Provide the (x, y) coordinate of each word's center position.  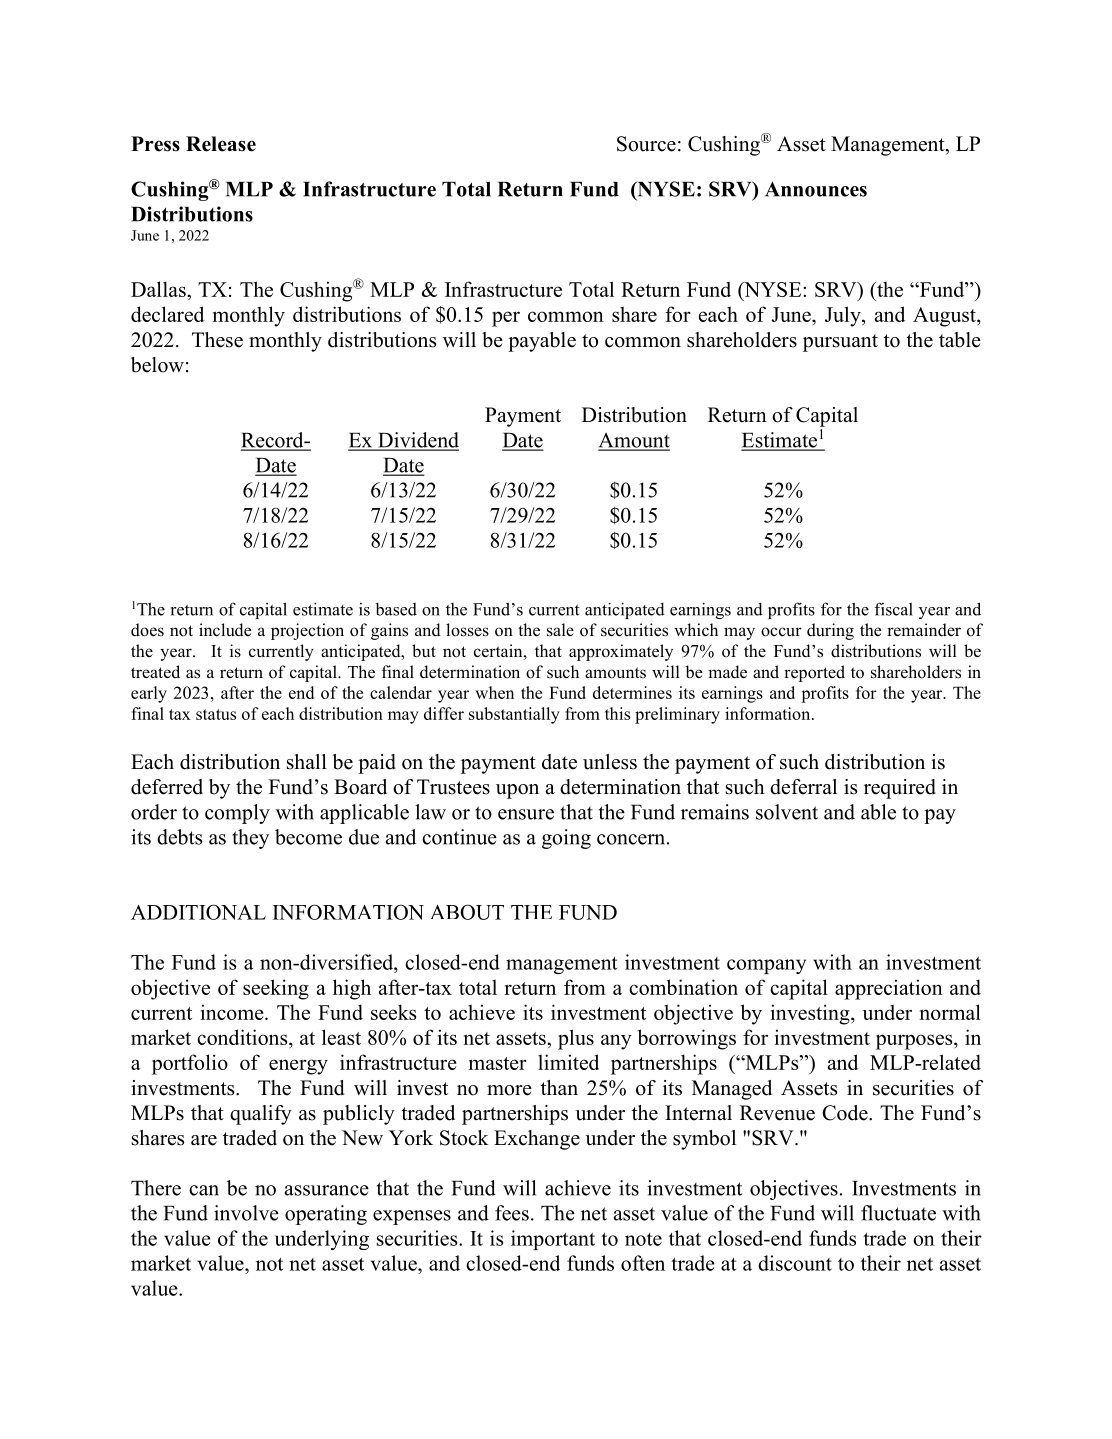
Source (646, 144)
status (216, 714)
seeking (276, 989)
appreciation (889, 989)
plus (576, 1039)
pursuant (840, 343)
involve (246, 1213)
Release (221, 144)
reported (814, 673)
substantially (514, 715)
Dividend (417, 441)
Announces (816, 189)
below (157, 365)
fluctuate (898, 1213)
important (553, 1240)
